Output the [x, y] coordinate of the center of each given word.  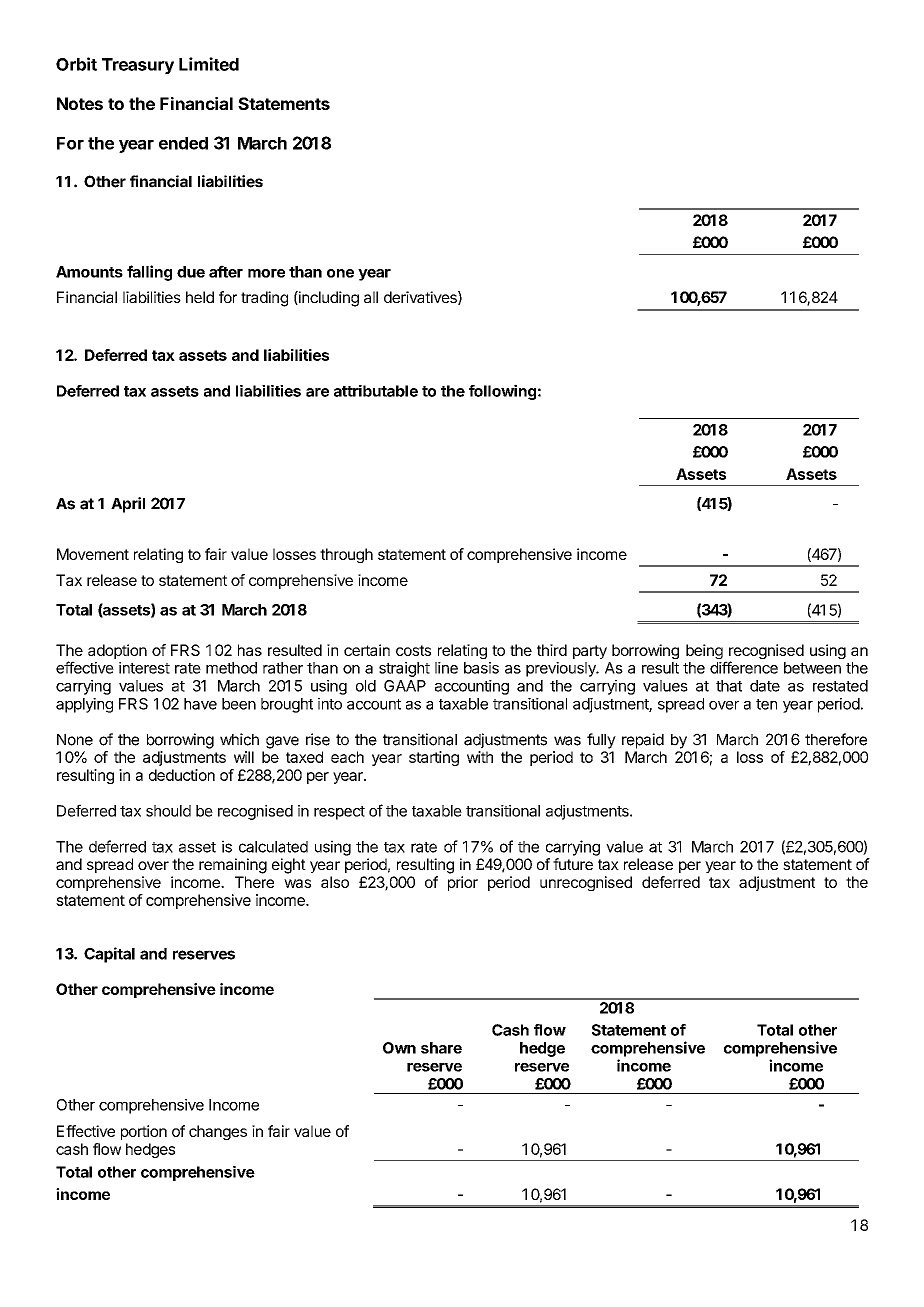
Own [399, 1048]
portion [144, 1132]
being [704, 651]
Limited [209, 64]
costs [413, 650]
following [502, 392]
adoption [117, 651]
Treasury [138, 66]
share [441, 1048]
